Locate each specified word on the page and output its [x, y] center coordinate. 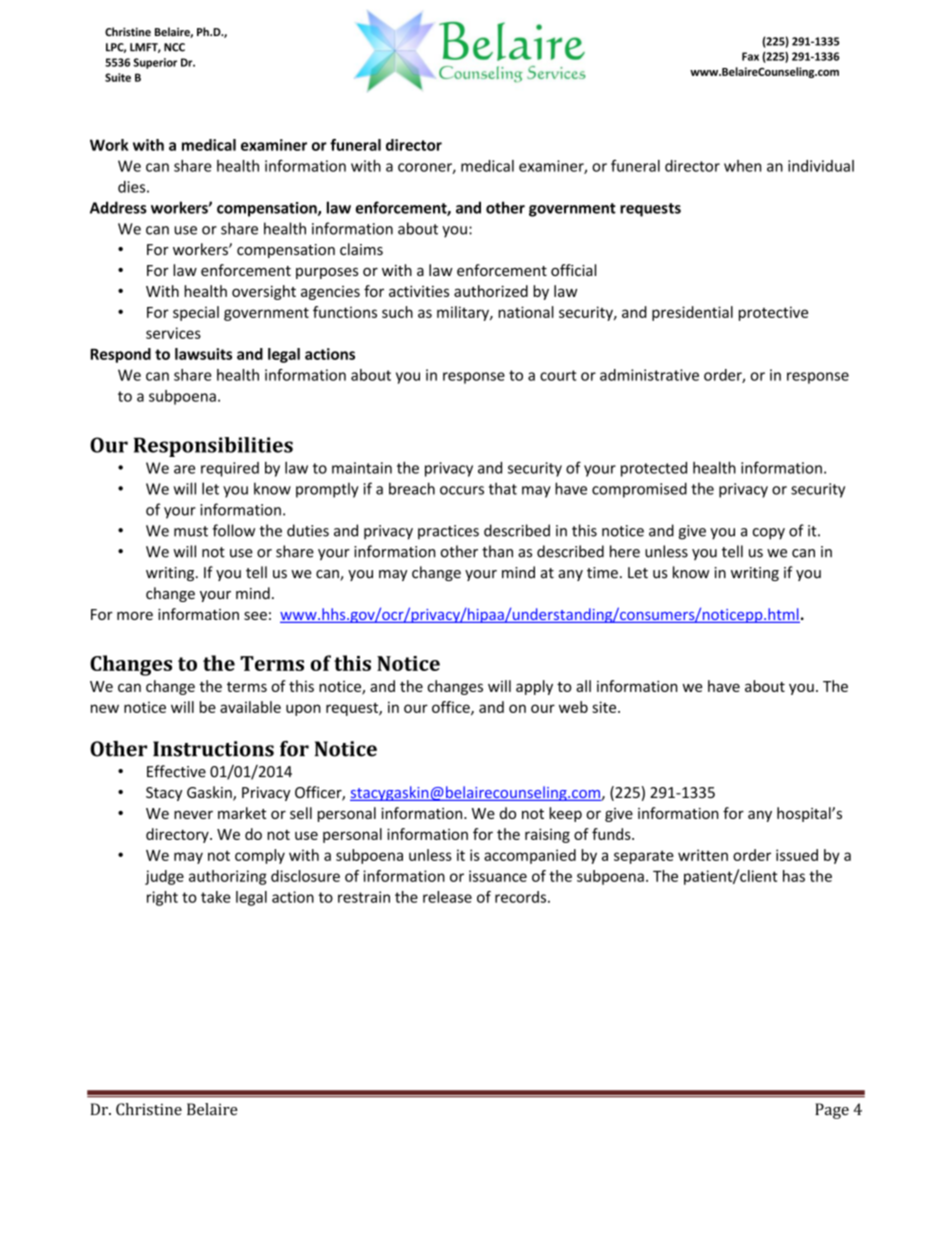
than [497, 551]
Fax [750, 56]
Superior [155, 63]
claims [361, 249]
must [191, 531]
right [162, 898]
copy [769, 534]
